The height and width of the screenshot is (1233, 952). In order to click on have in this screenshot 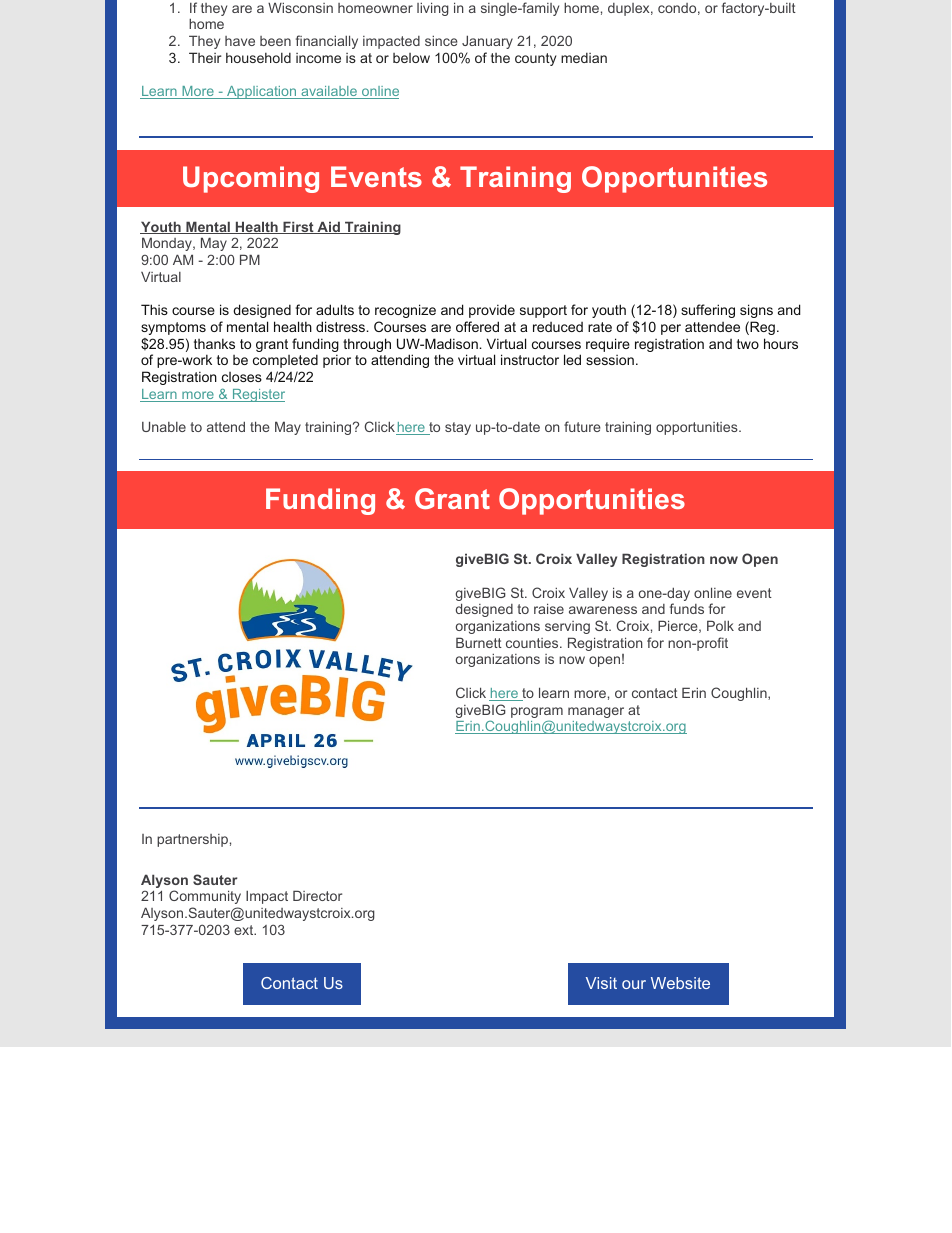, I will do `click(240, 41)`.
